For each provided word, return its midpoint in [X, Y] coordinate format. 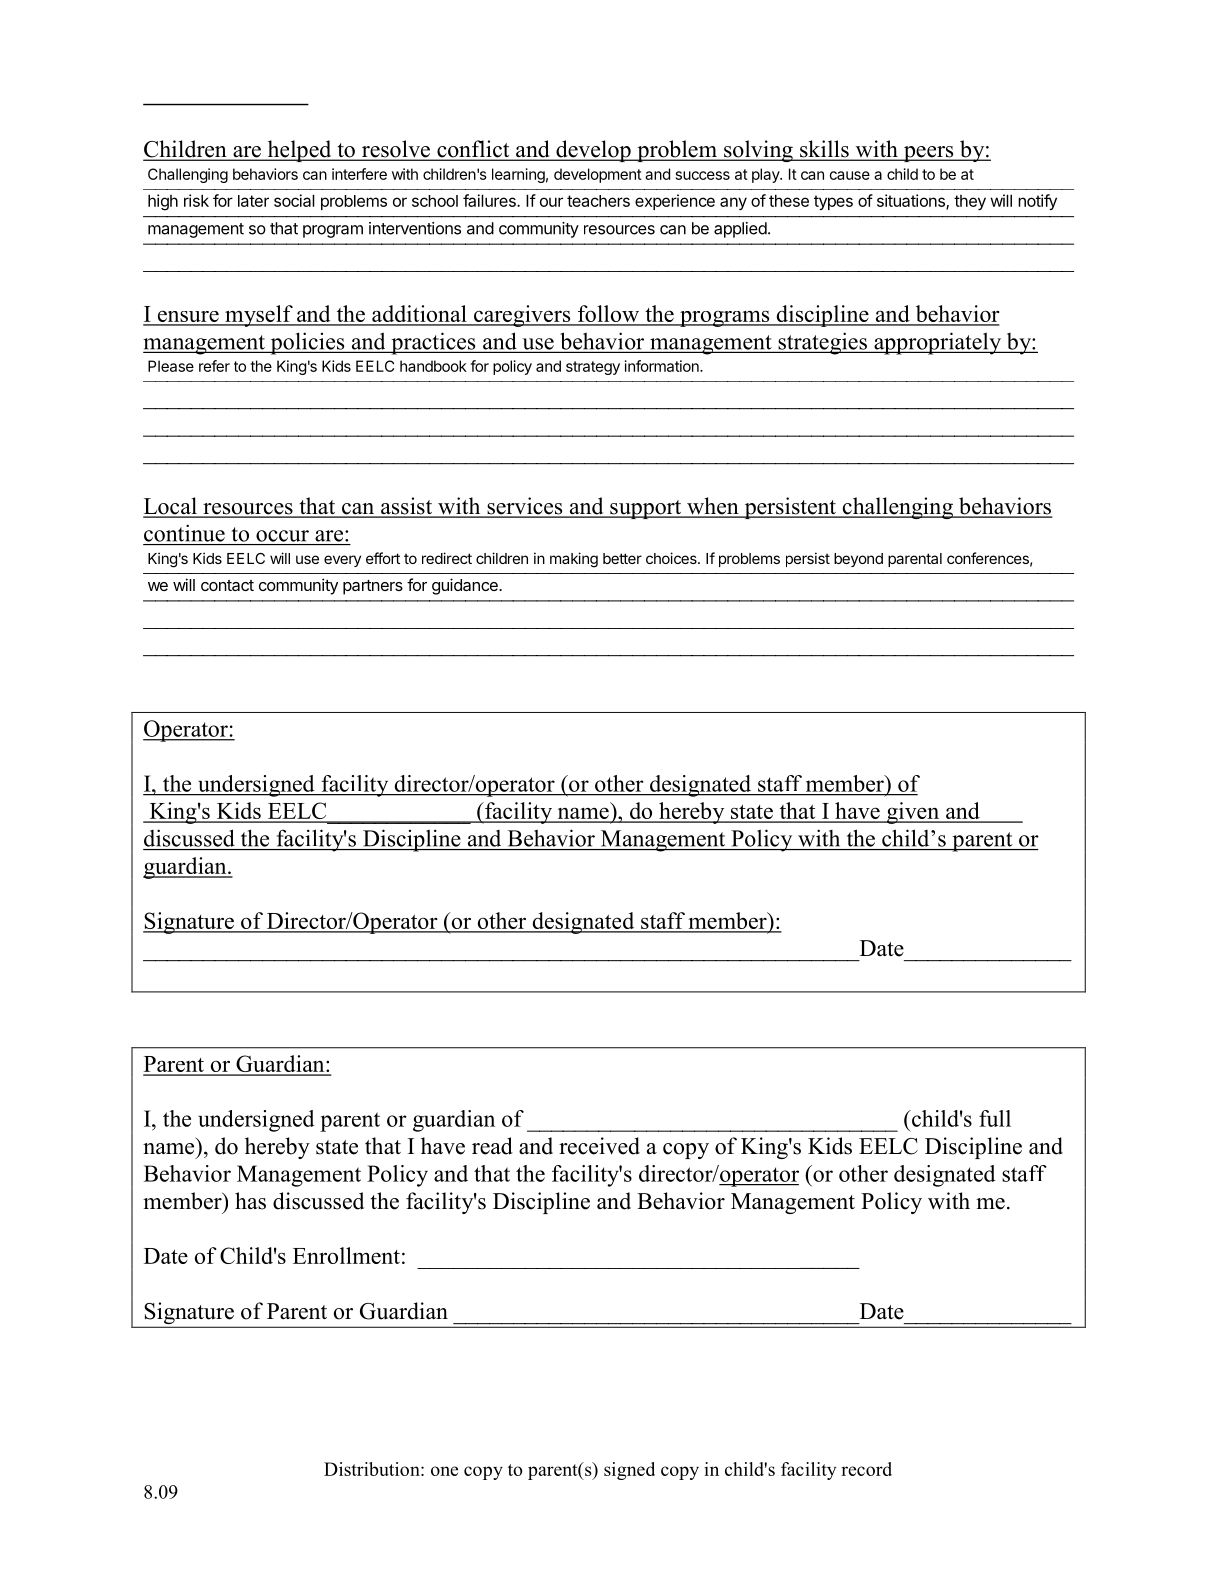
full [995, 1118]
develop [593, 151]
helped [299, 151]
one [444, 1471]
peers [928, 154]
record [866, 1469]
